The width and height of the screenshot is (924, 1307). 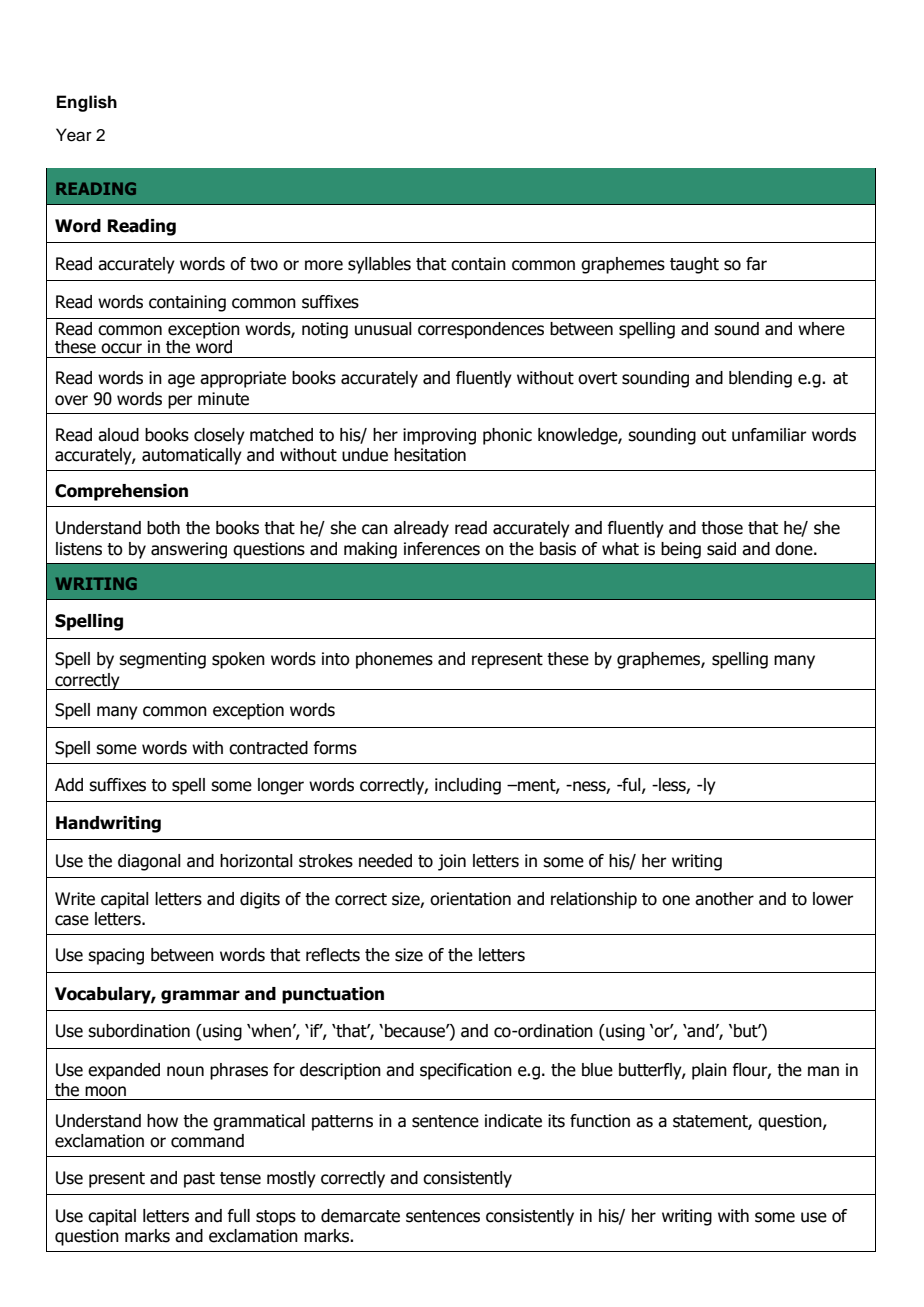 I want to click on Year, so click(x=74, y=135).
